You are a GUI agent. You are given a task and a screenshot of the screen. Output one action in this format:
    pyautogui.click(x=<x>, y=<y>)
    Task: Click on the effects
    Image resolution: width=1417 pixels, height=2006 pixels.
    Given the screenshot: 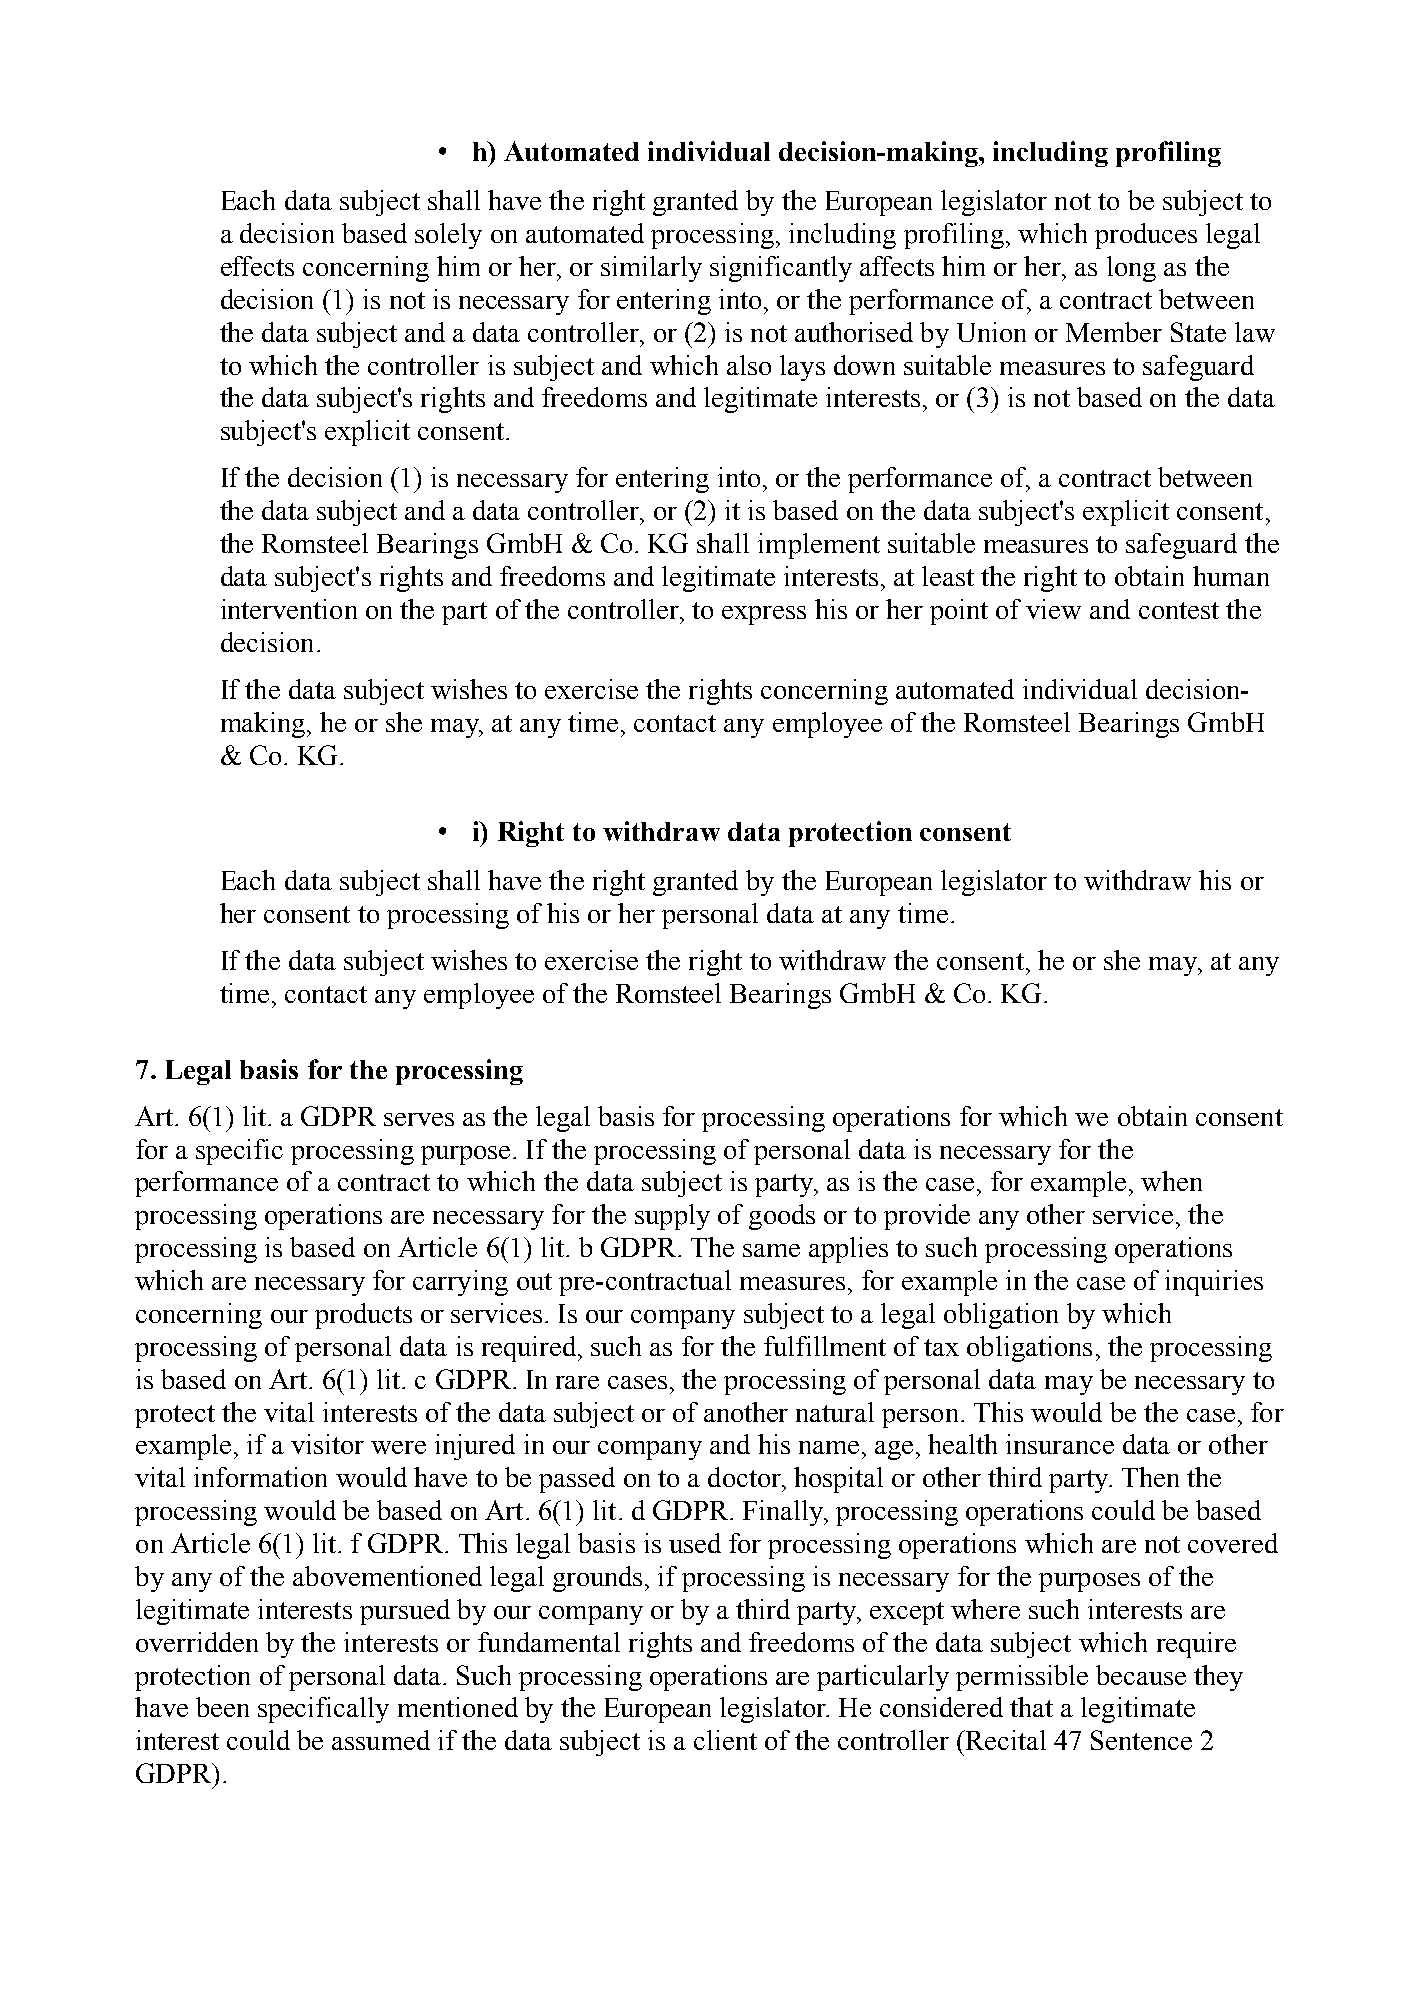 What is the action you would take?
    pyautogui.click(x=257, y=266)
